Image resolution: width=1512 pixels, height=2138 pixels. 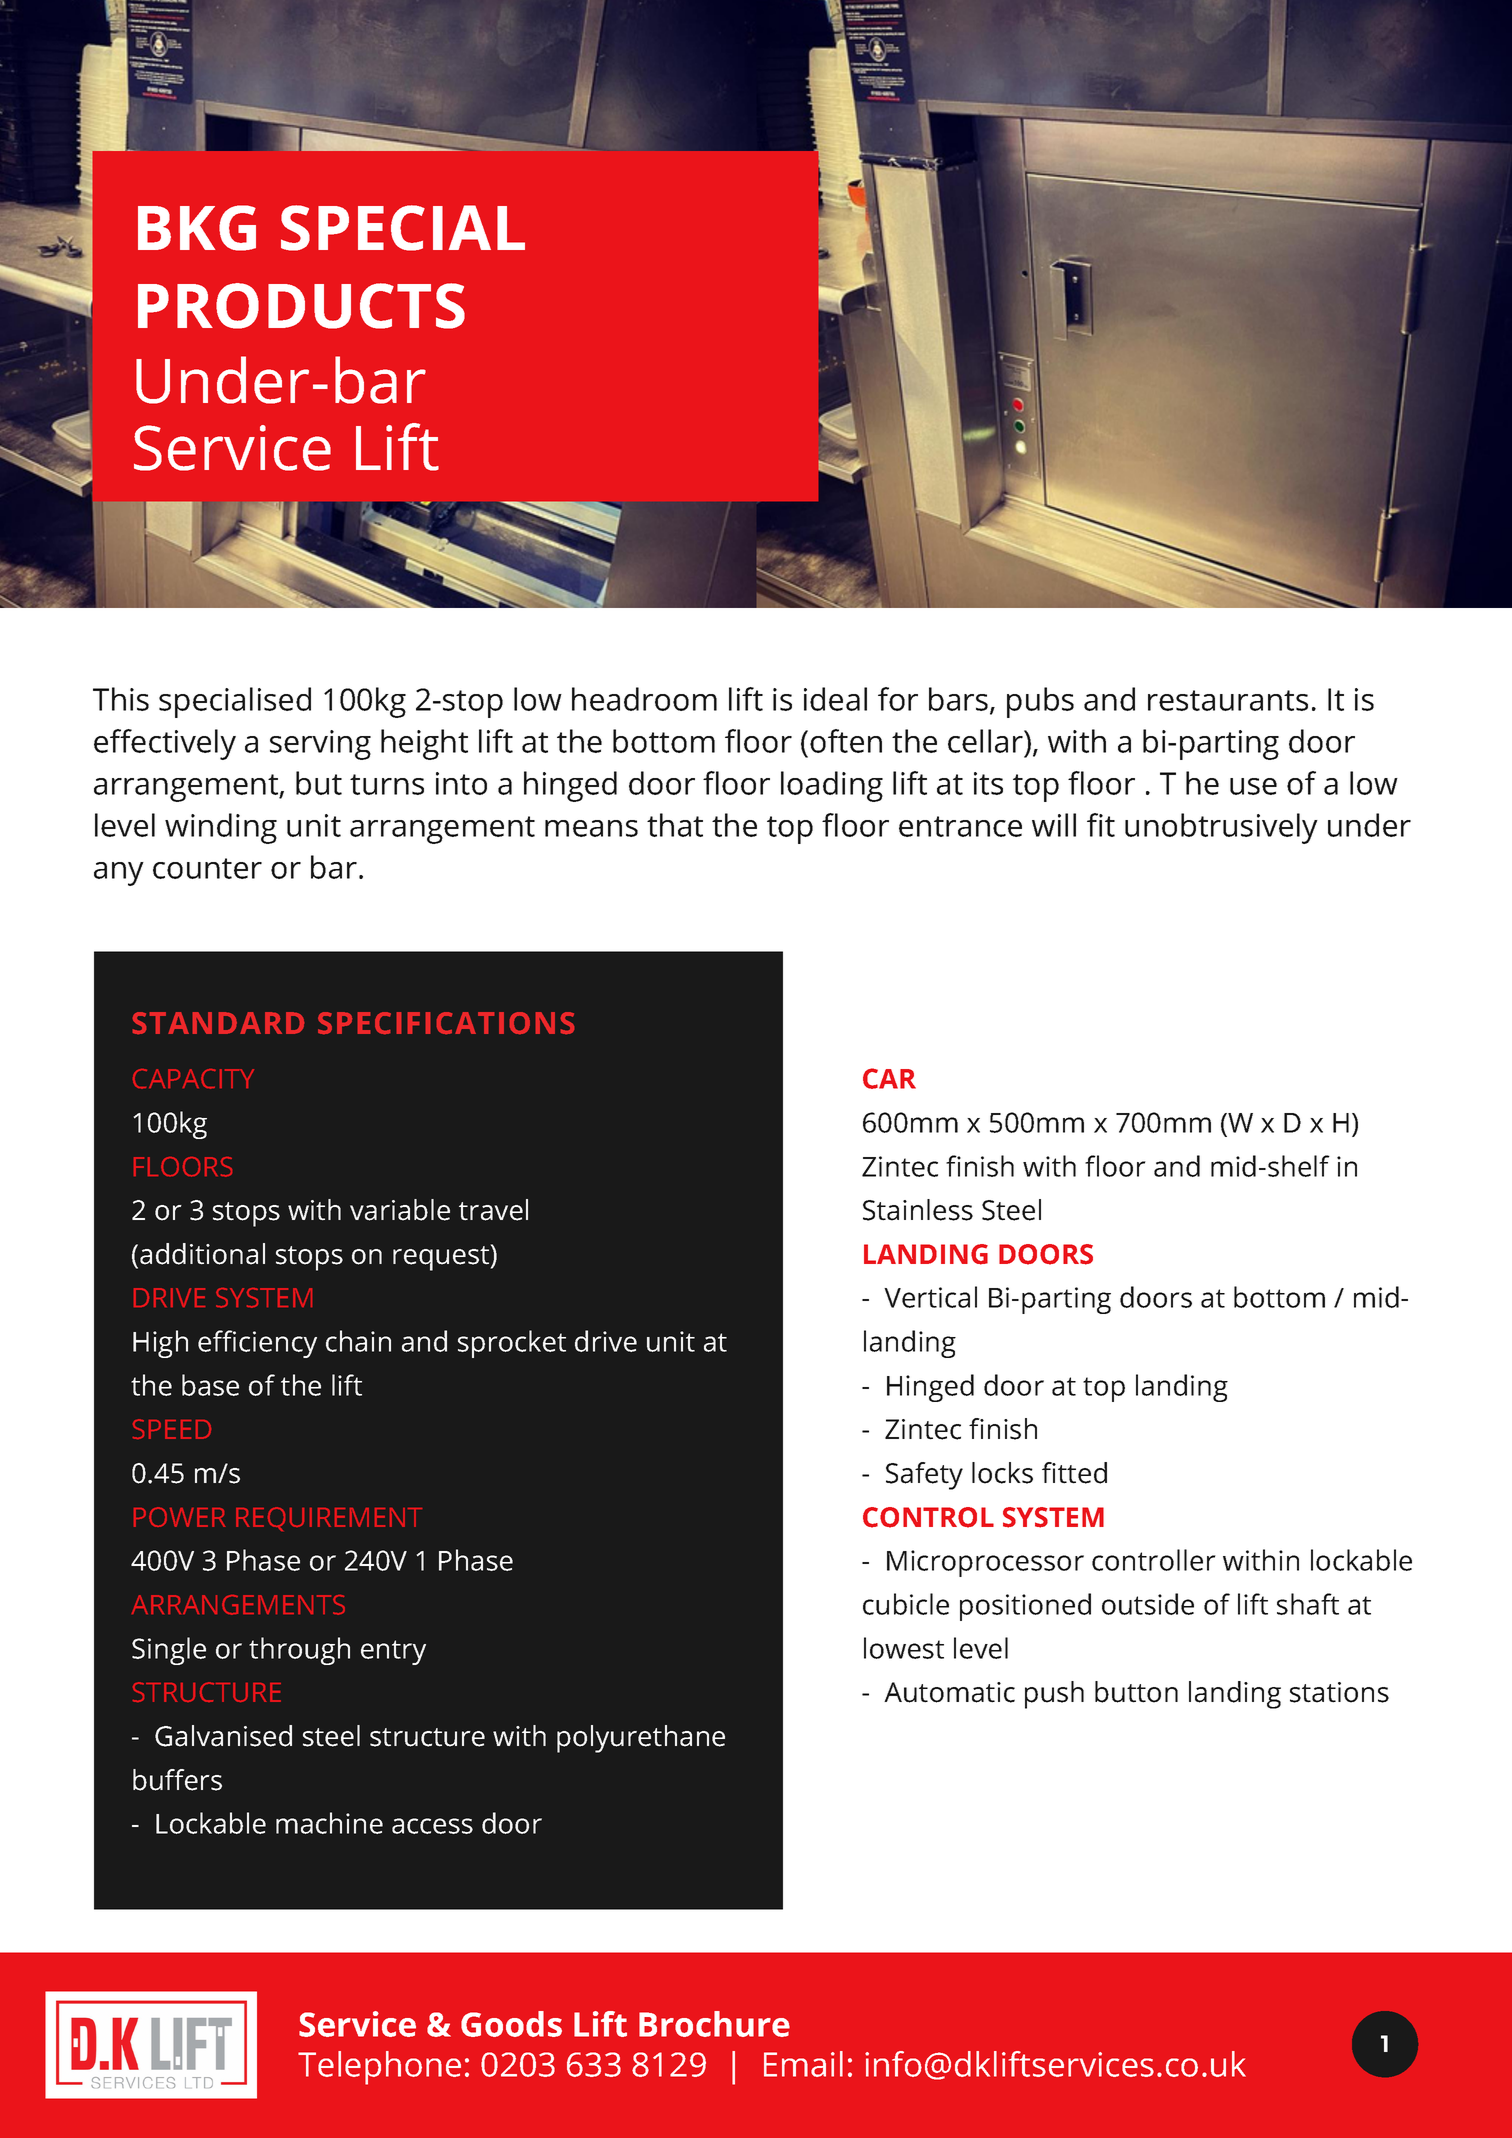 I want to click on restaurants, so click(x=1228, y=700).
